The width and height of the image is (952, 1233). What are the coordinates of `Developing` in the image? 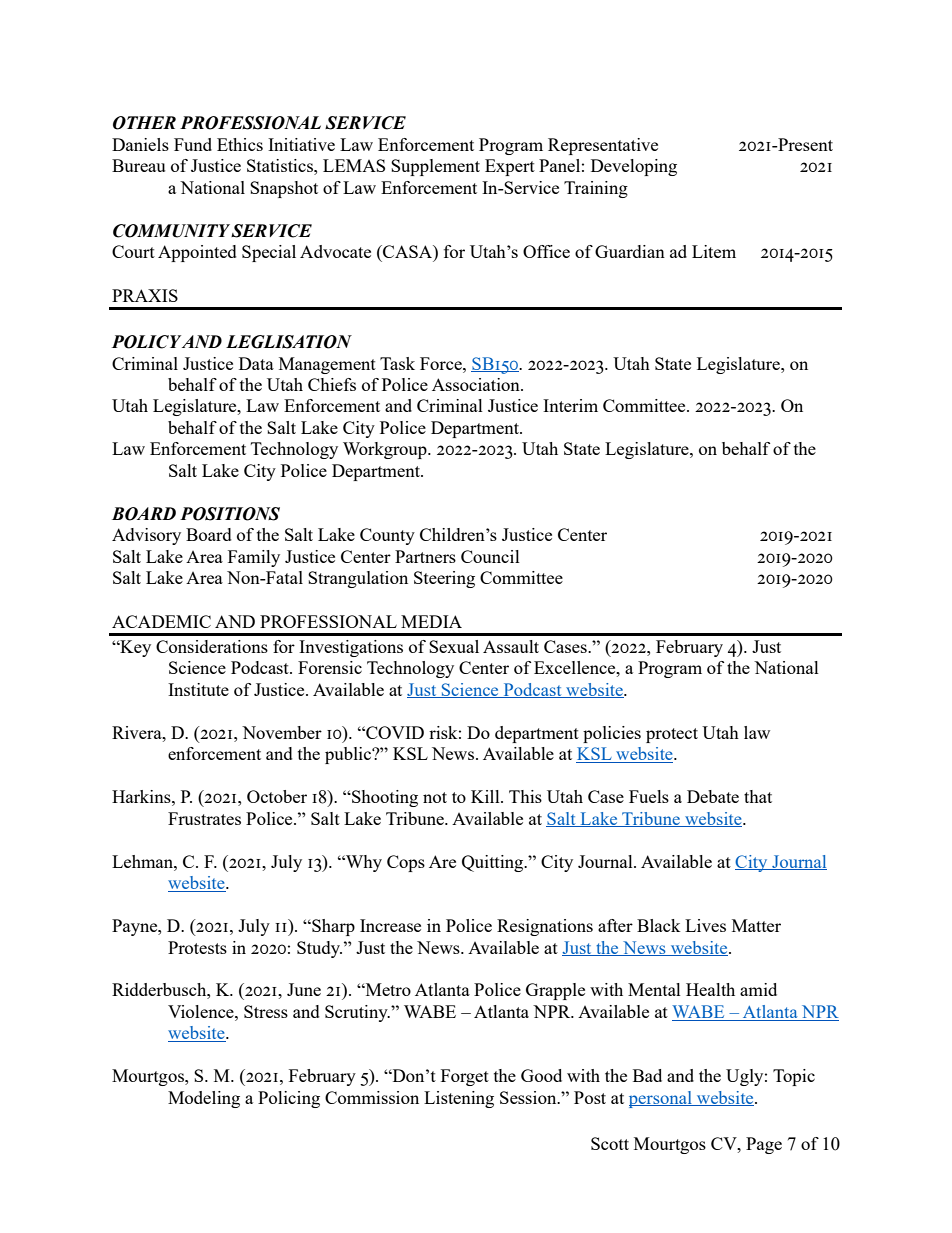 It's located at (634, 167).
